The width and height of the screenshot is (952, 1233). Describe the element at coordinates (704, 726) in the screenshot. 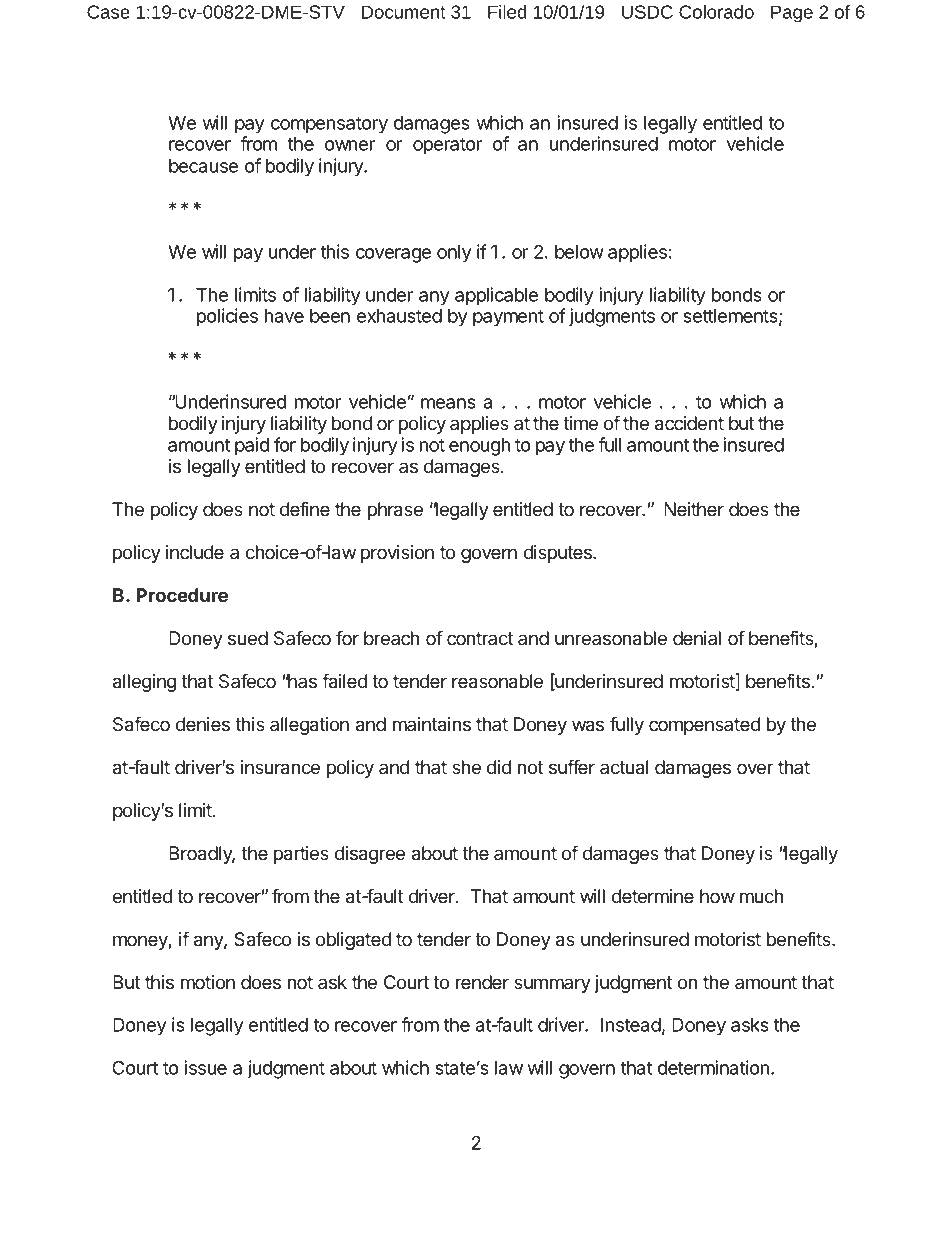

I see `compensated` at that location.
